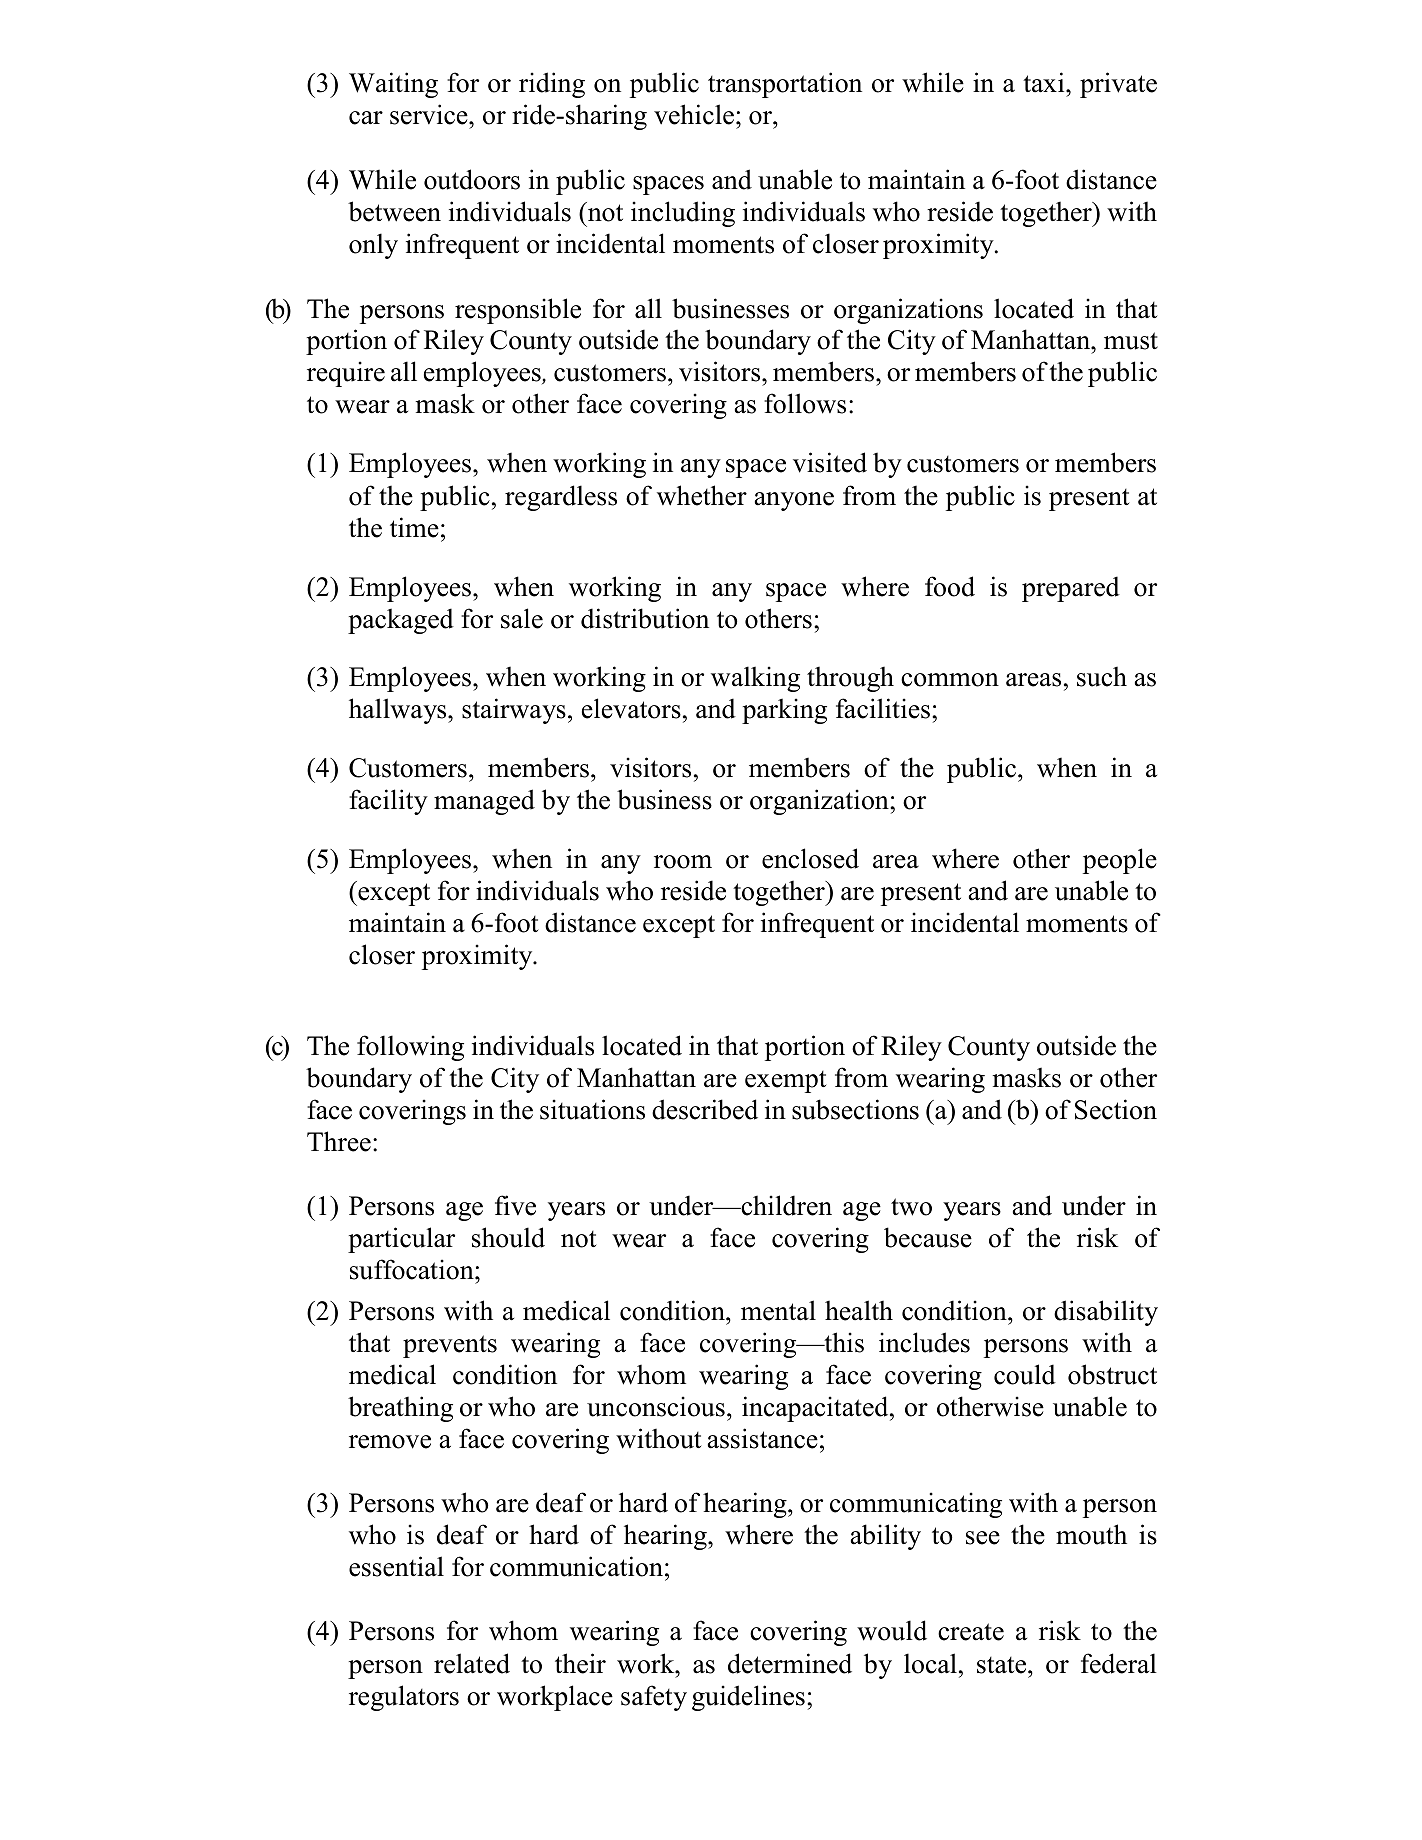  Describe the element at coordinates (1071, 589) in the screenshot. I see `prepared` at that location.
